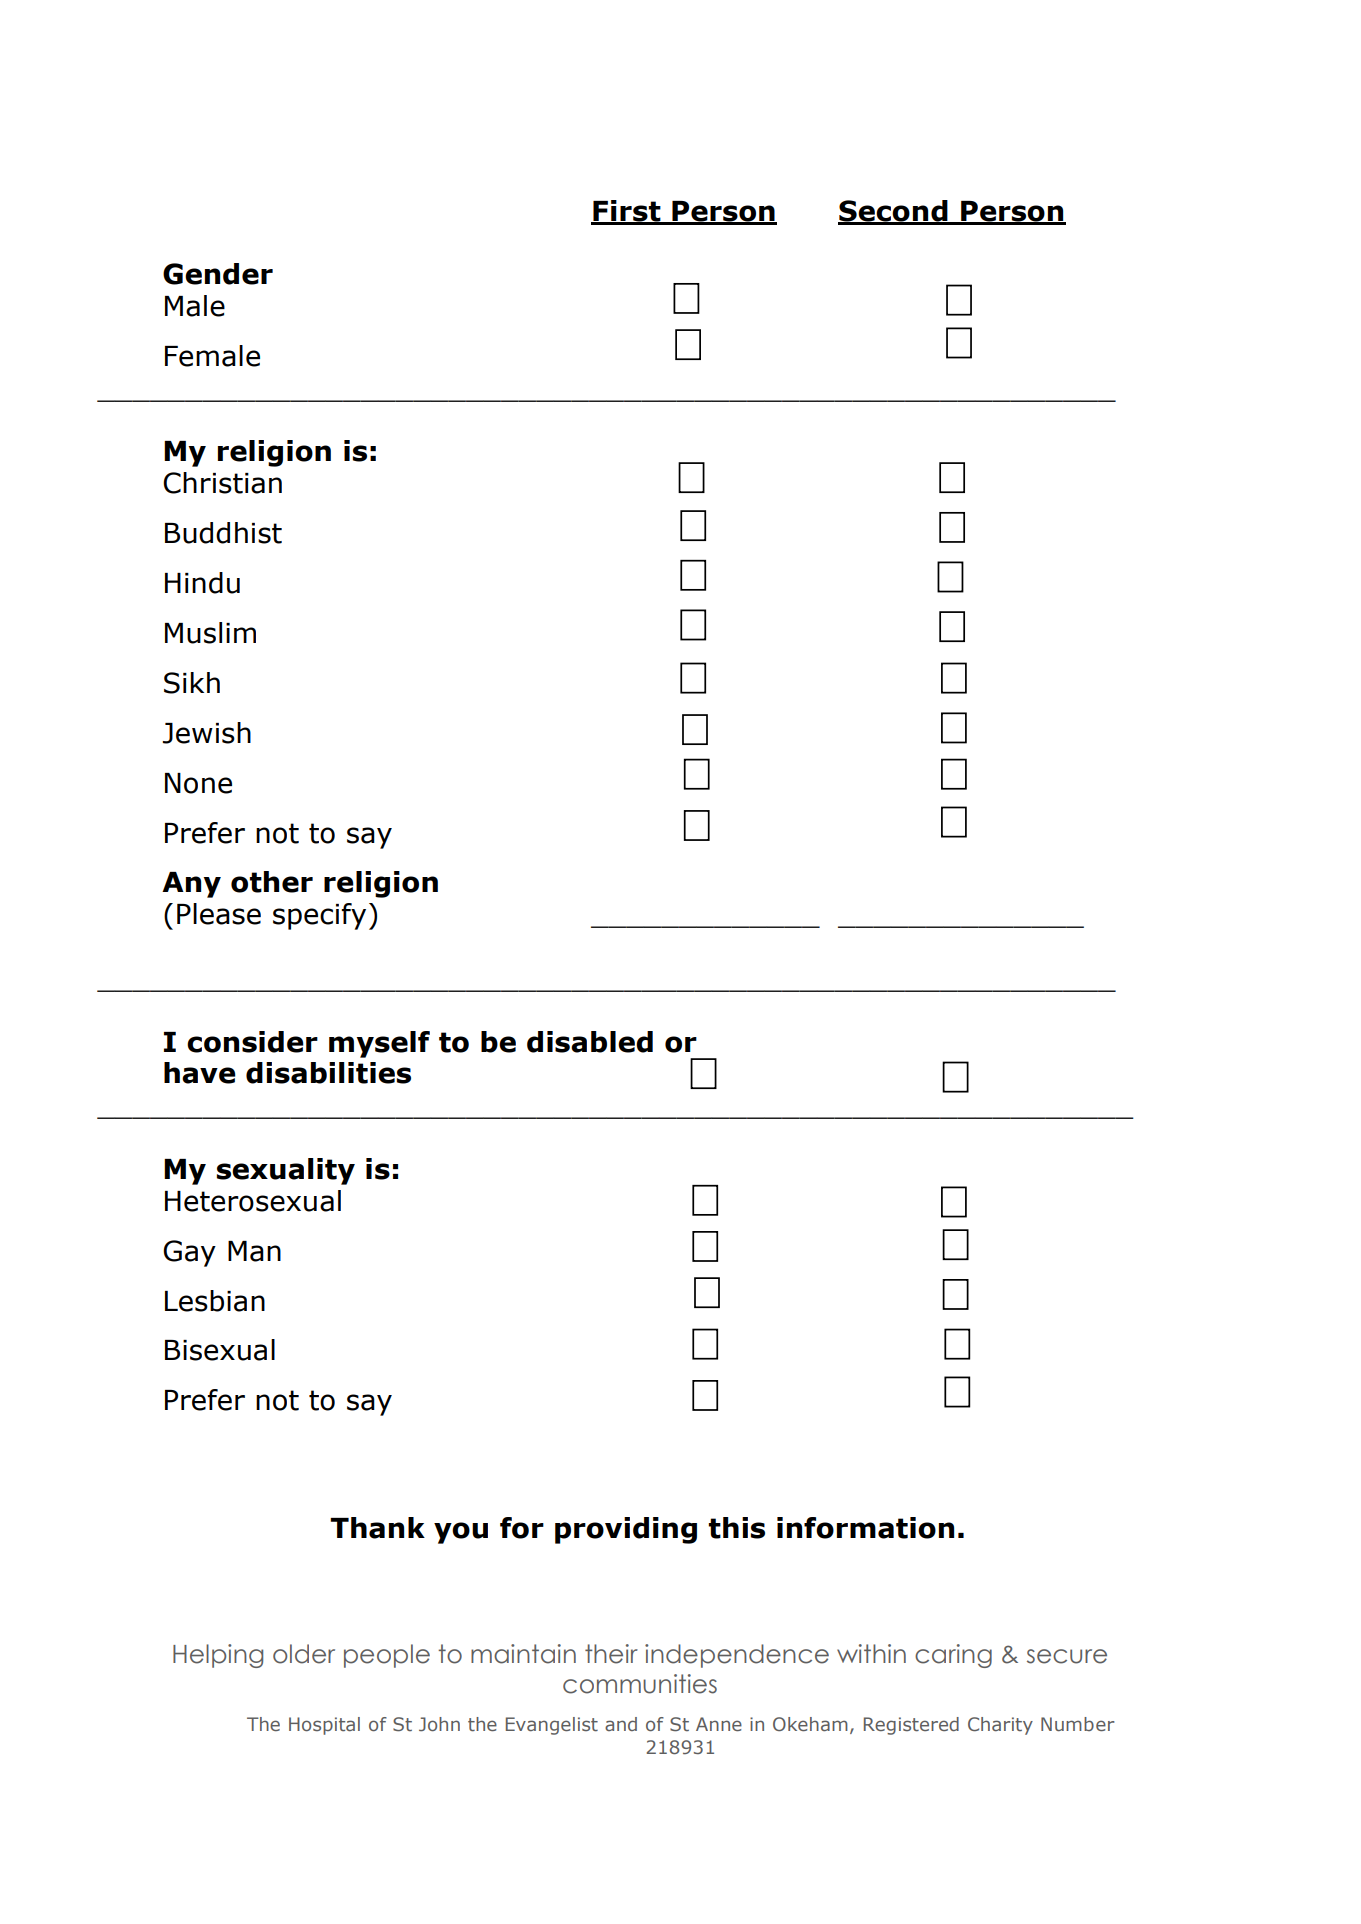 The height and width of the screenshot is (1924, 1361). What do you see at coordinates (304, 1654) in the screenshot?
I see `older` at bounding box center [304, 1654].
